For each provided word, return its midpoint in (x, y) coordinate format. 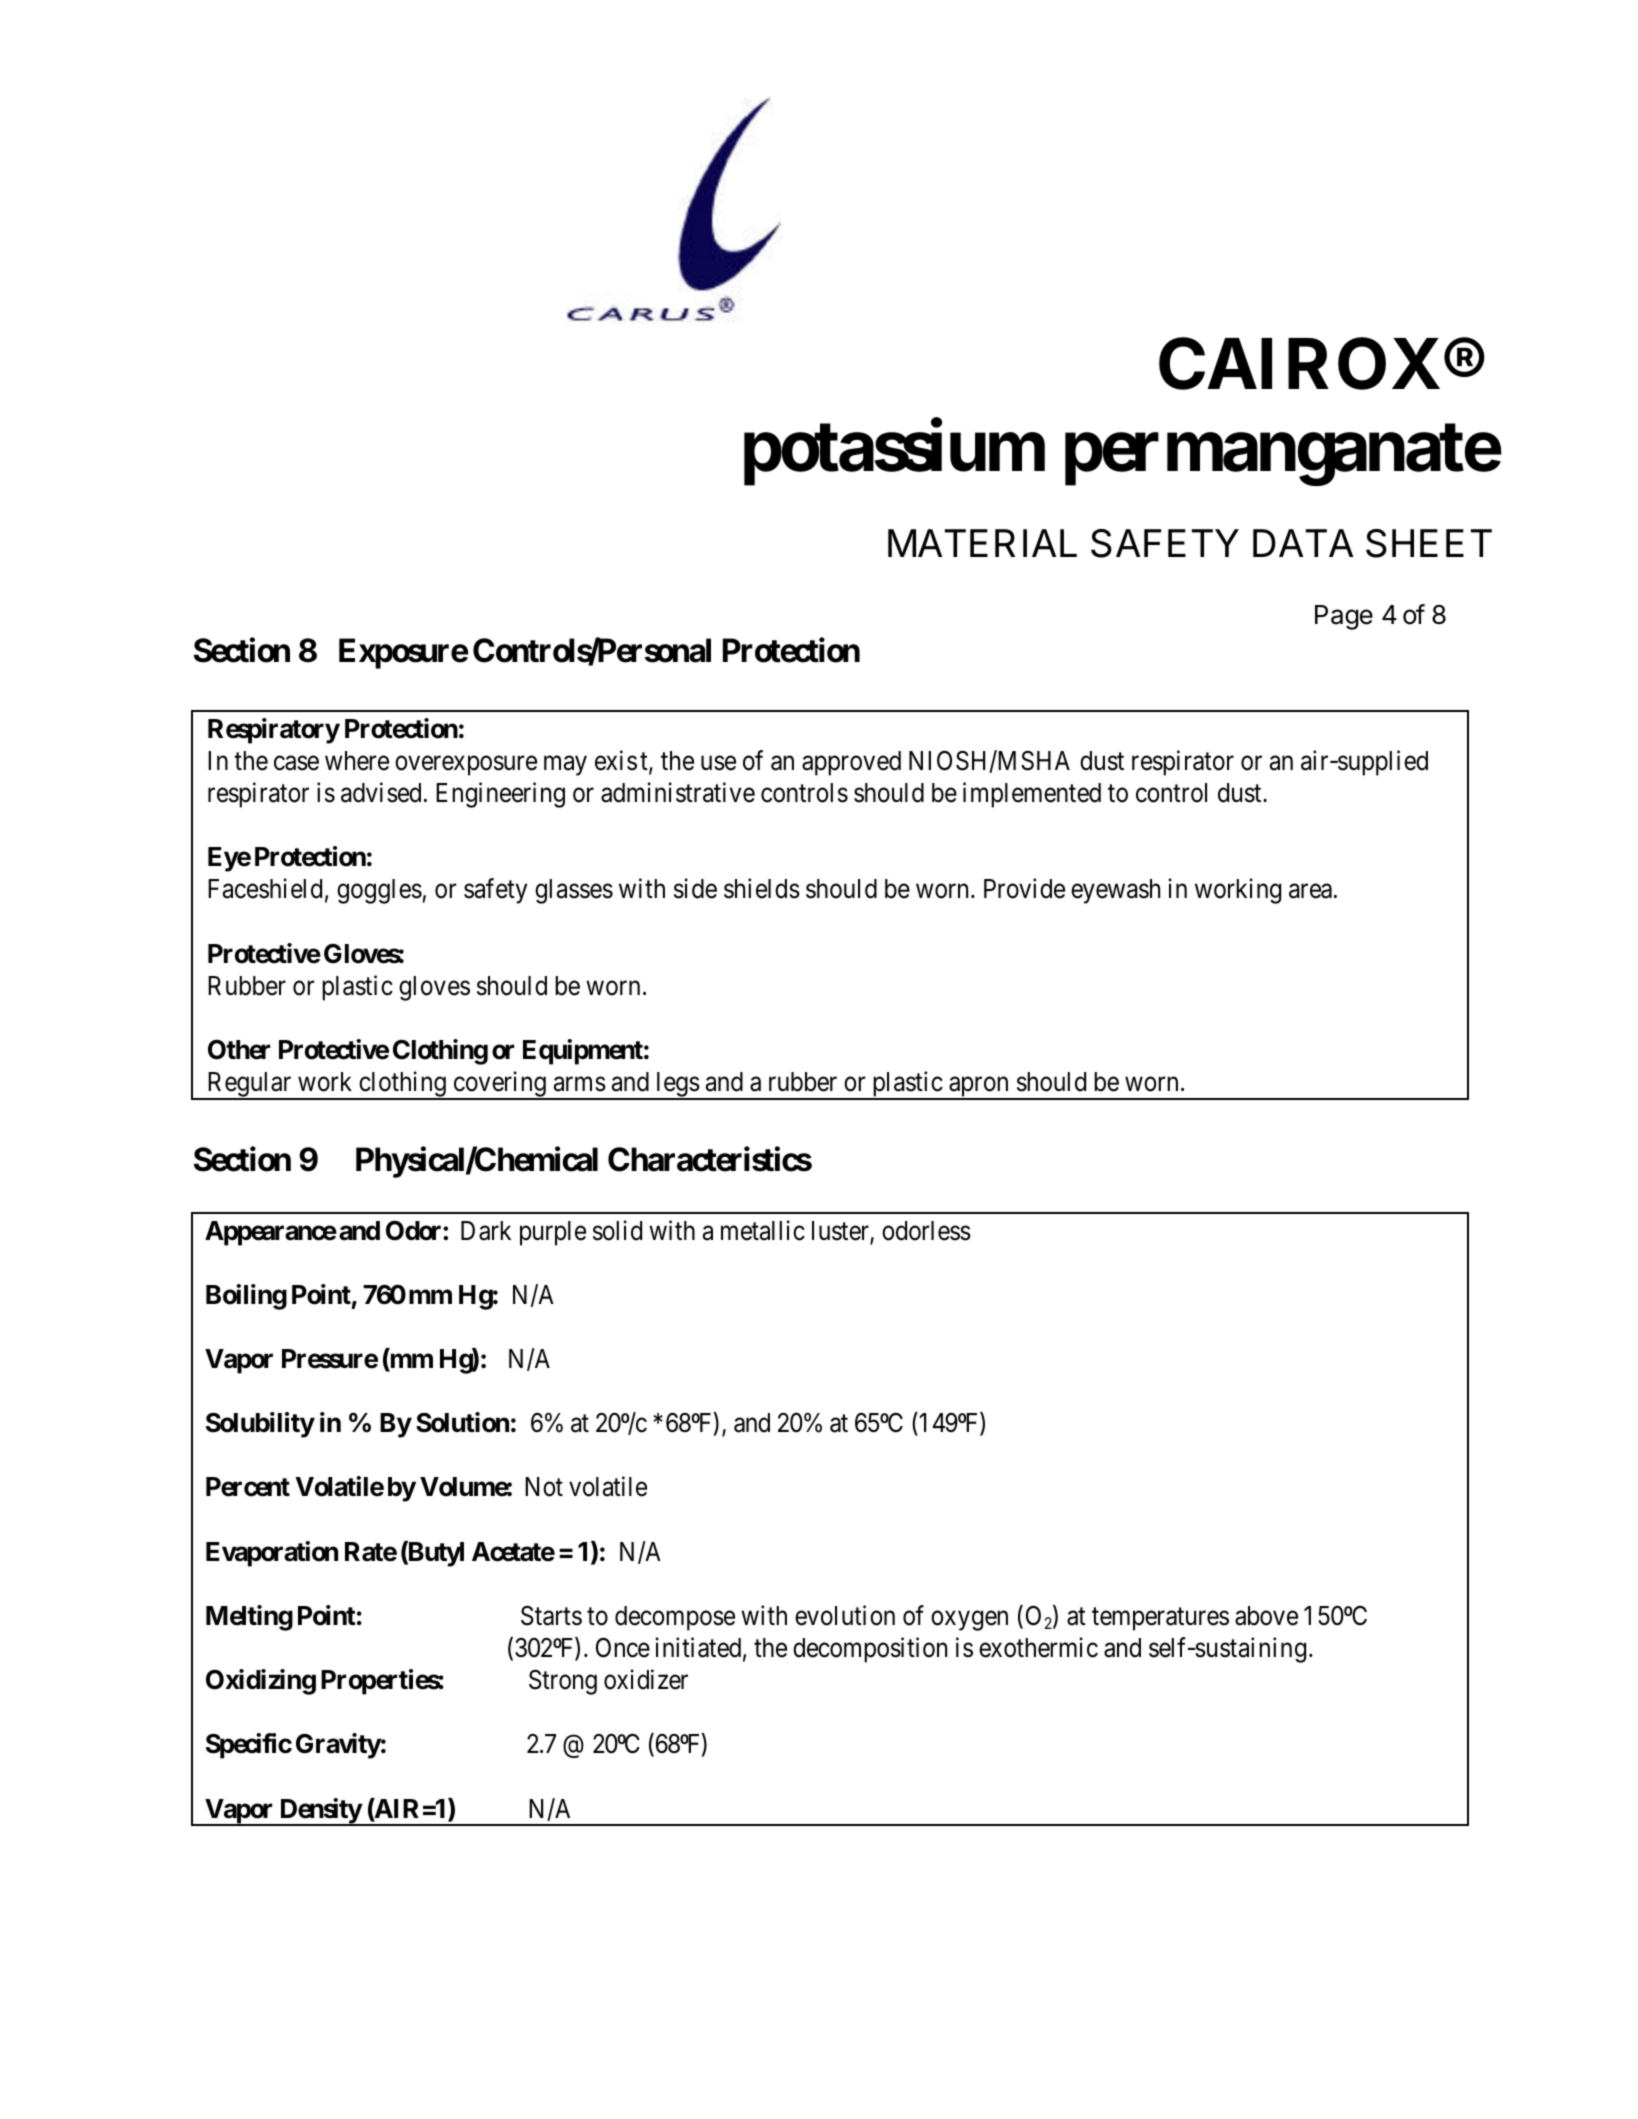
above (1266, 1616)
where (357, 761)
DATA (1303, 543)
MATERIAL (982, 543)
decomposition (870, 1650)
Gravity (338, 1746)
